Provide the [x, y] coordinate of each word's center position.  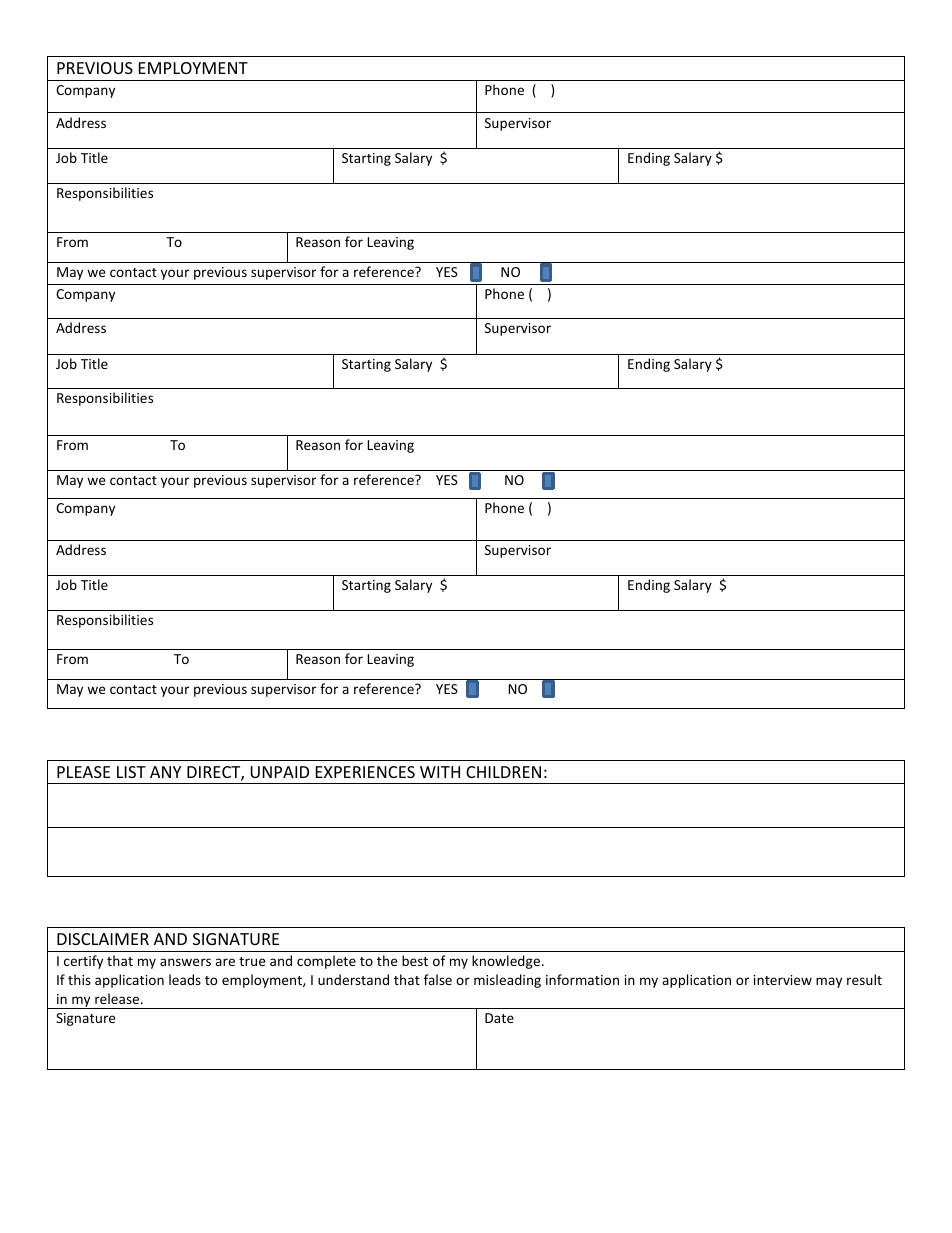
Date [499, 1018]
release [118, 998]
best [415, 960]
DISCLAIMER [103, 939]
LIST [131, 772]
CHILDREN [503, 772]
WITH [440, 772]
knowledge [507, 962]
